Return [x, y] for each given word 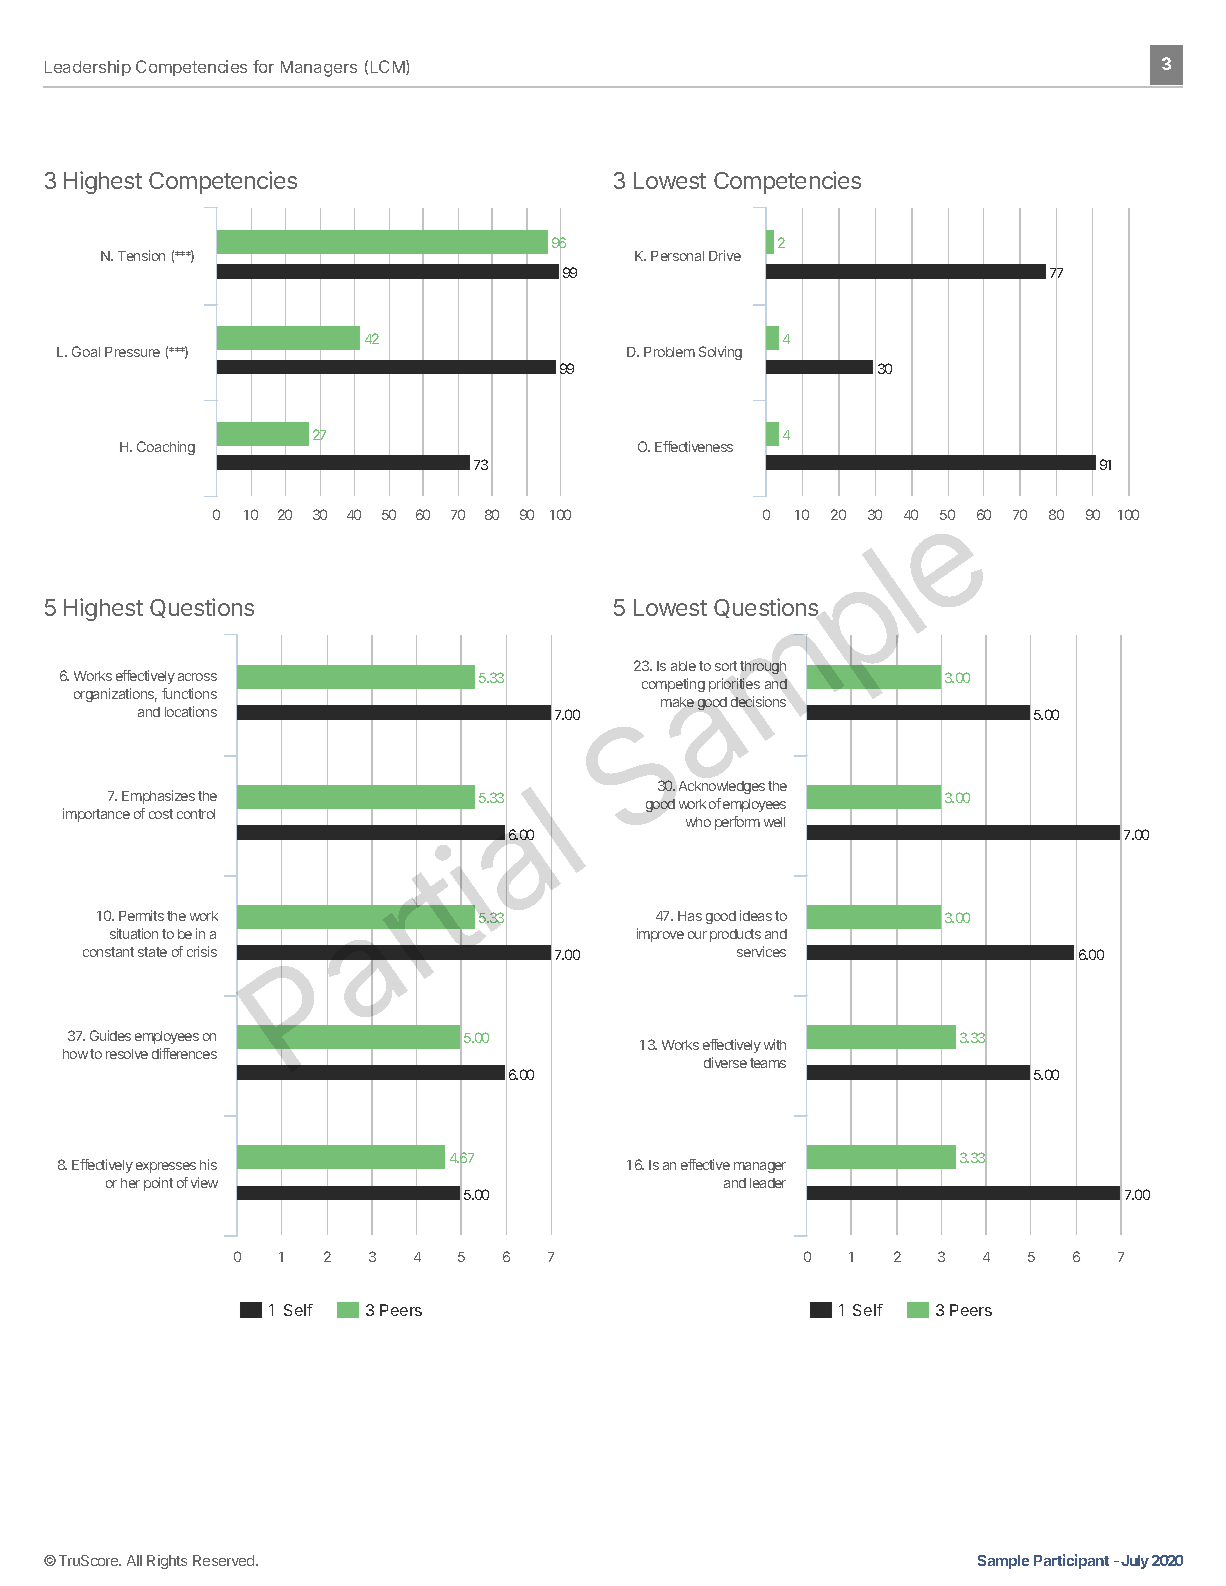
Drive [725, 255]
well [774, 822]
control [196, 814]
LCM [389, 67]
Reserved [225, 1560]
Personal [677, 256]
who [698, 822]
